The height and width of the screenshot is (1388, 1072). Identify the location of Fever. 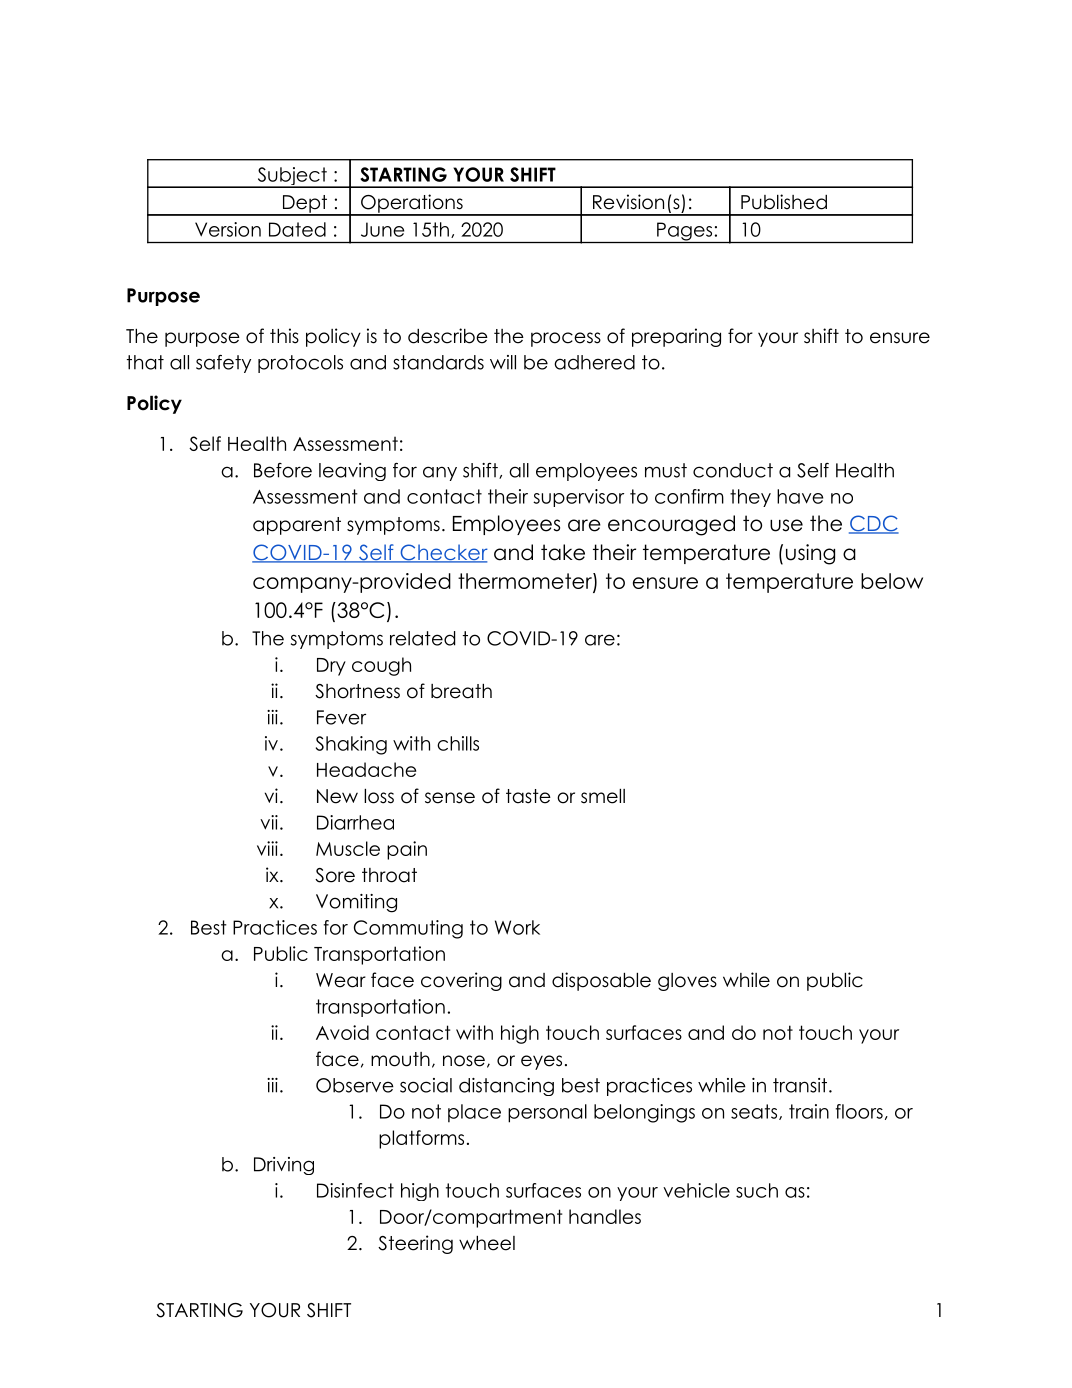
(341, 717).
